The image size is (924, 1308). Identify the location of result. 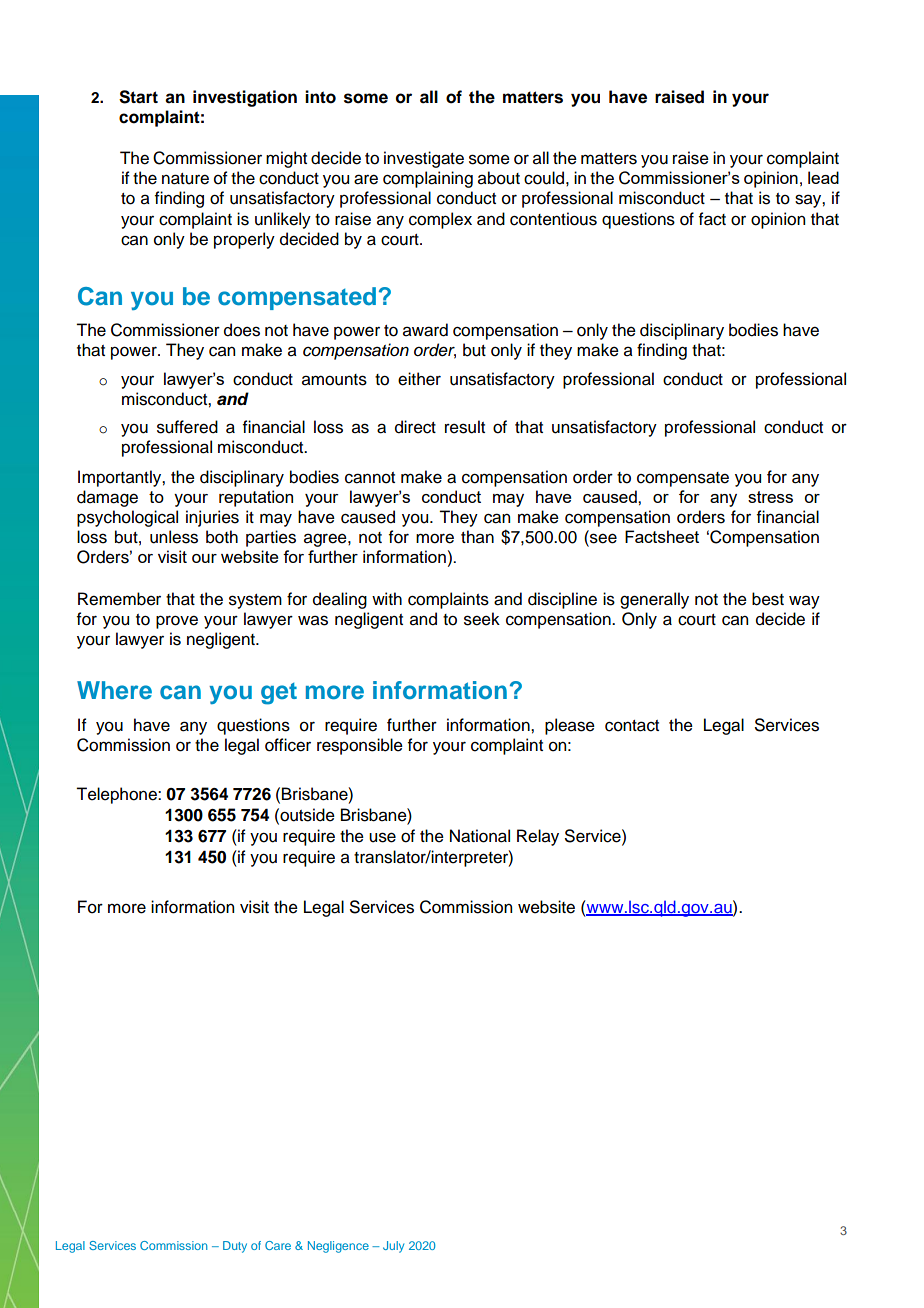
(465, 427).
